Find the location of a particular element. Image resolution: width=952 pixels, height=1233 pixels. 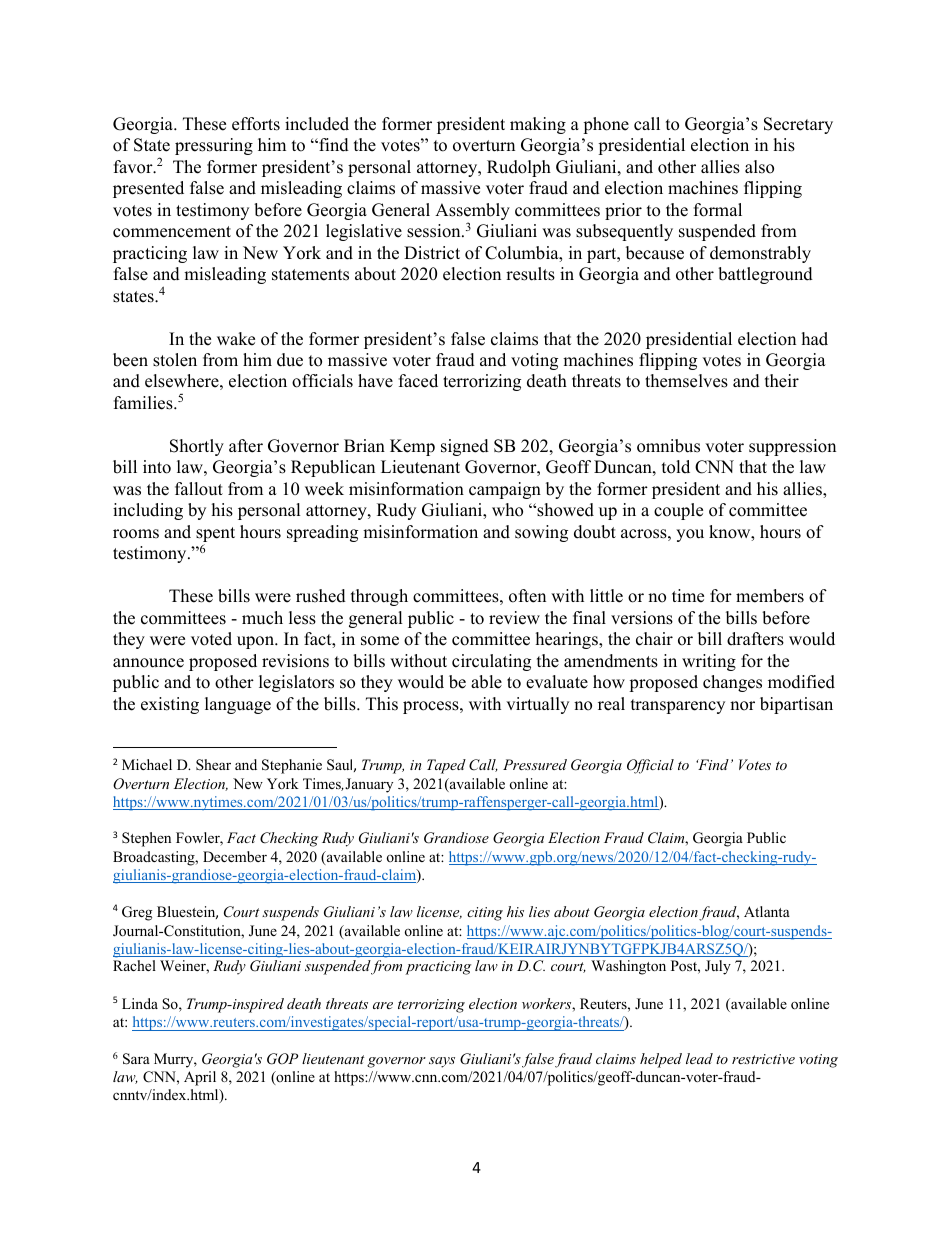

also is located at coordinates (759, 167).
